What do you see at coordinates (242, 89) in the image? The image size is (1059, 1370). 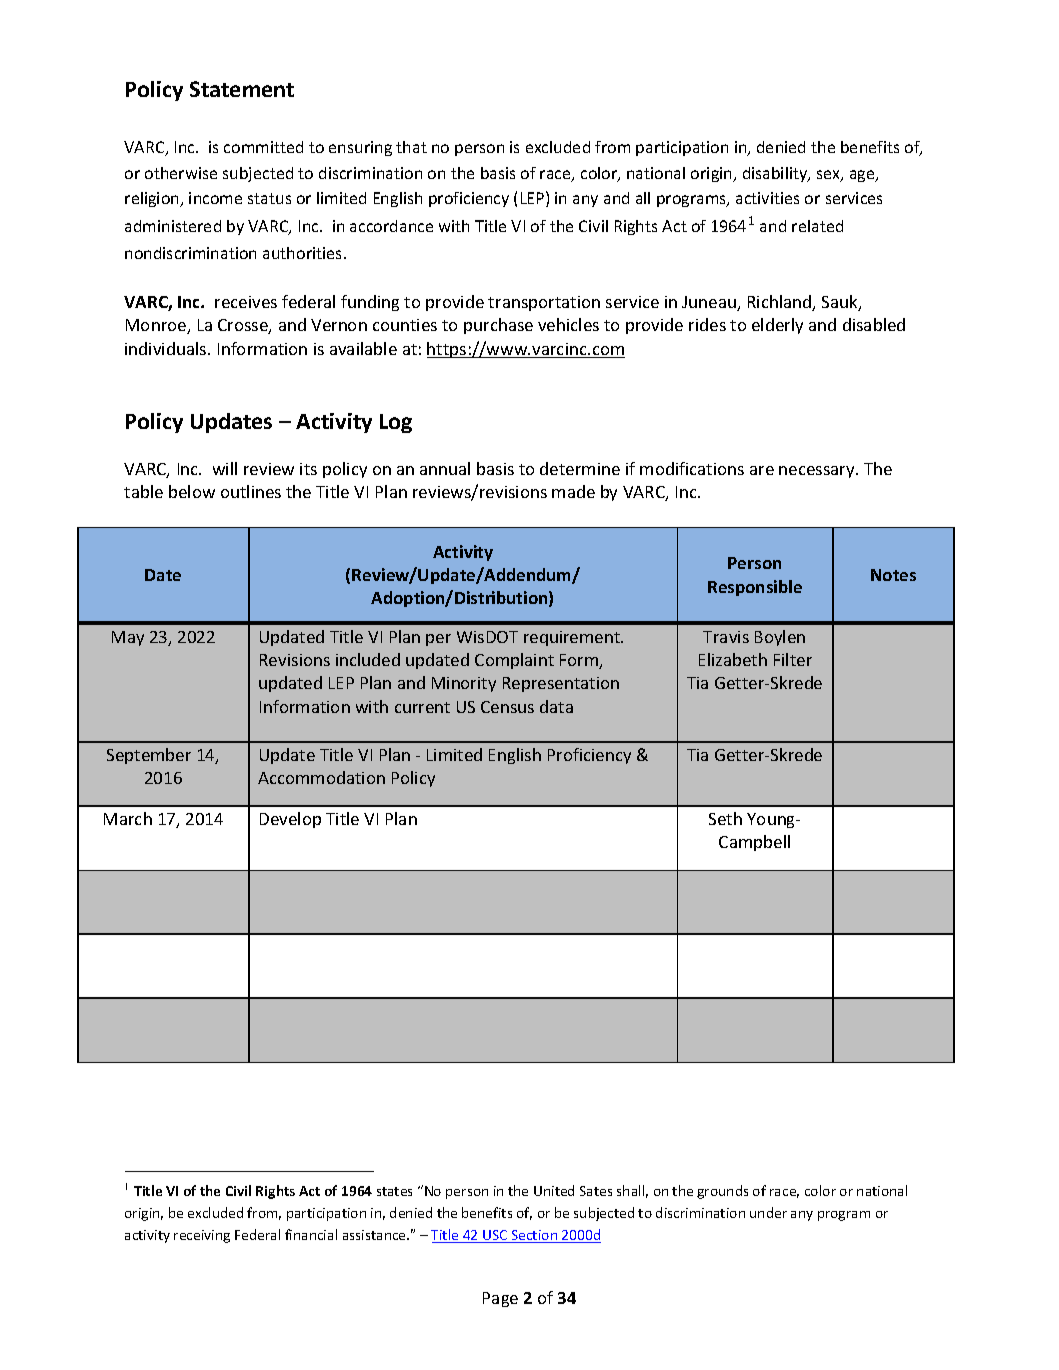 I see `Statement` at bounding box center [242, 89].
